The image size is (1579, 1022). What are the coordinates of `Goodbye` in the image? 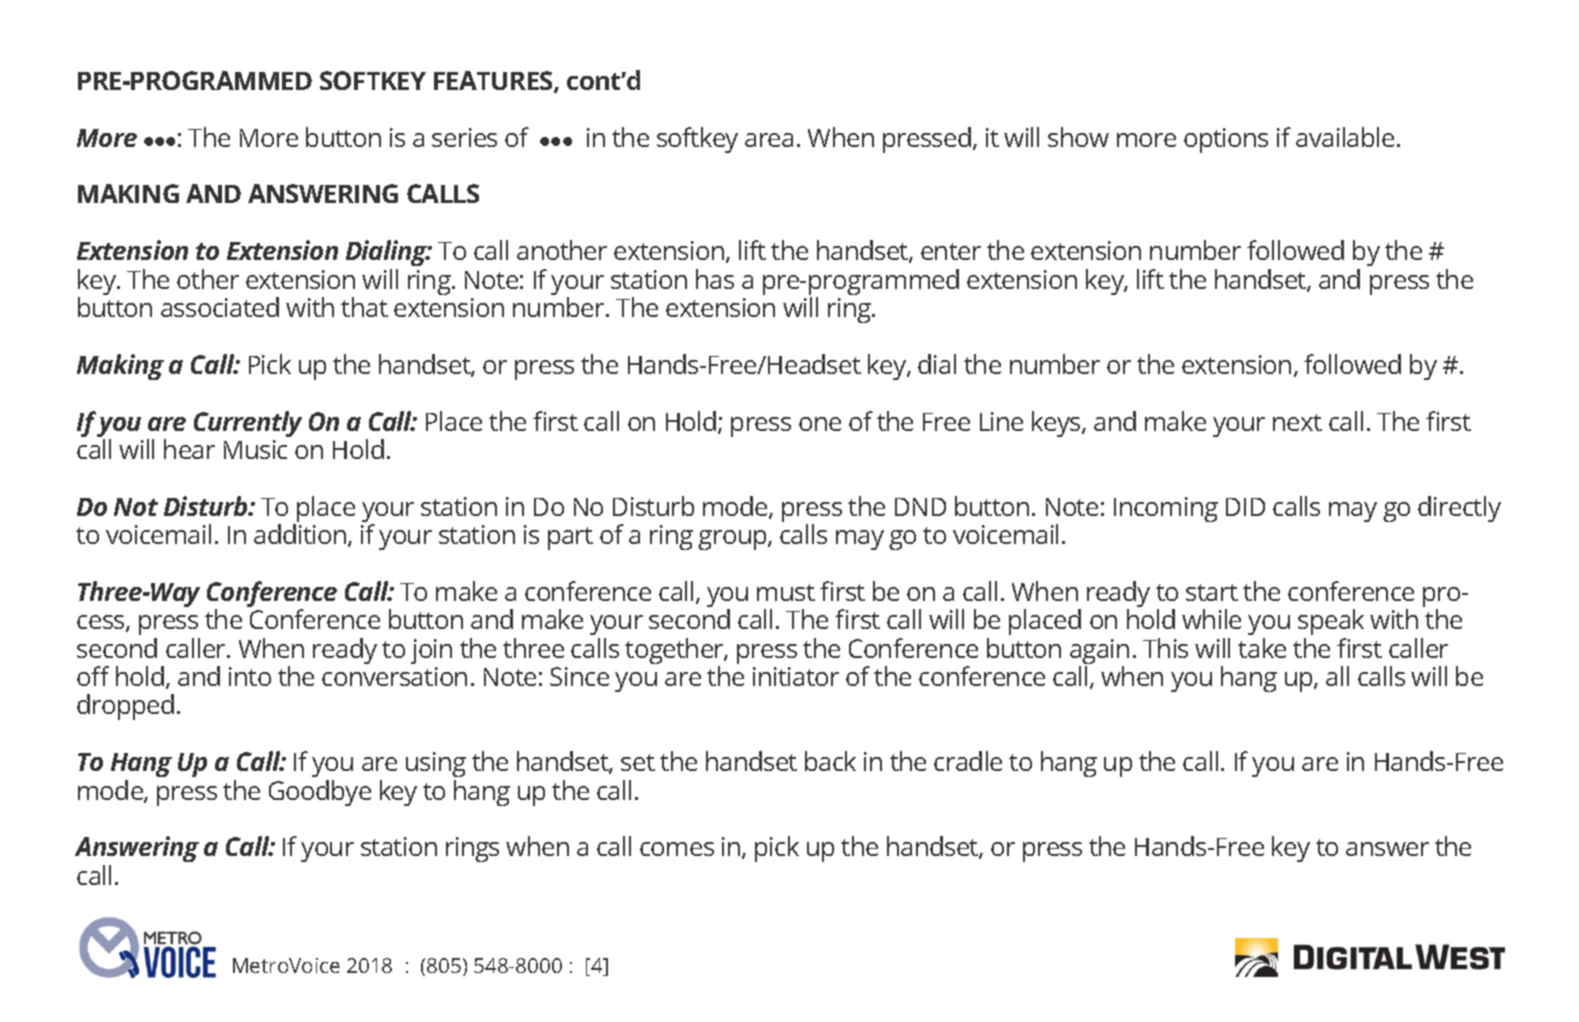 It's located at (320, 793).
